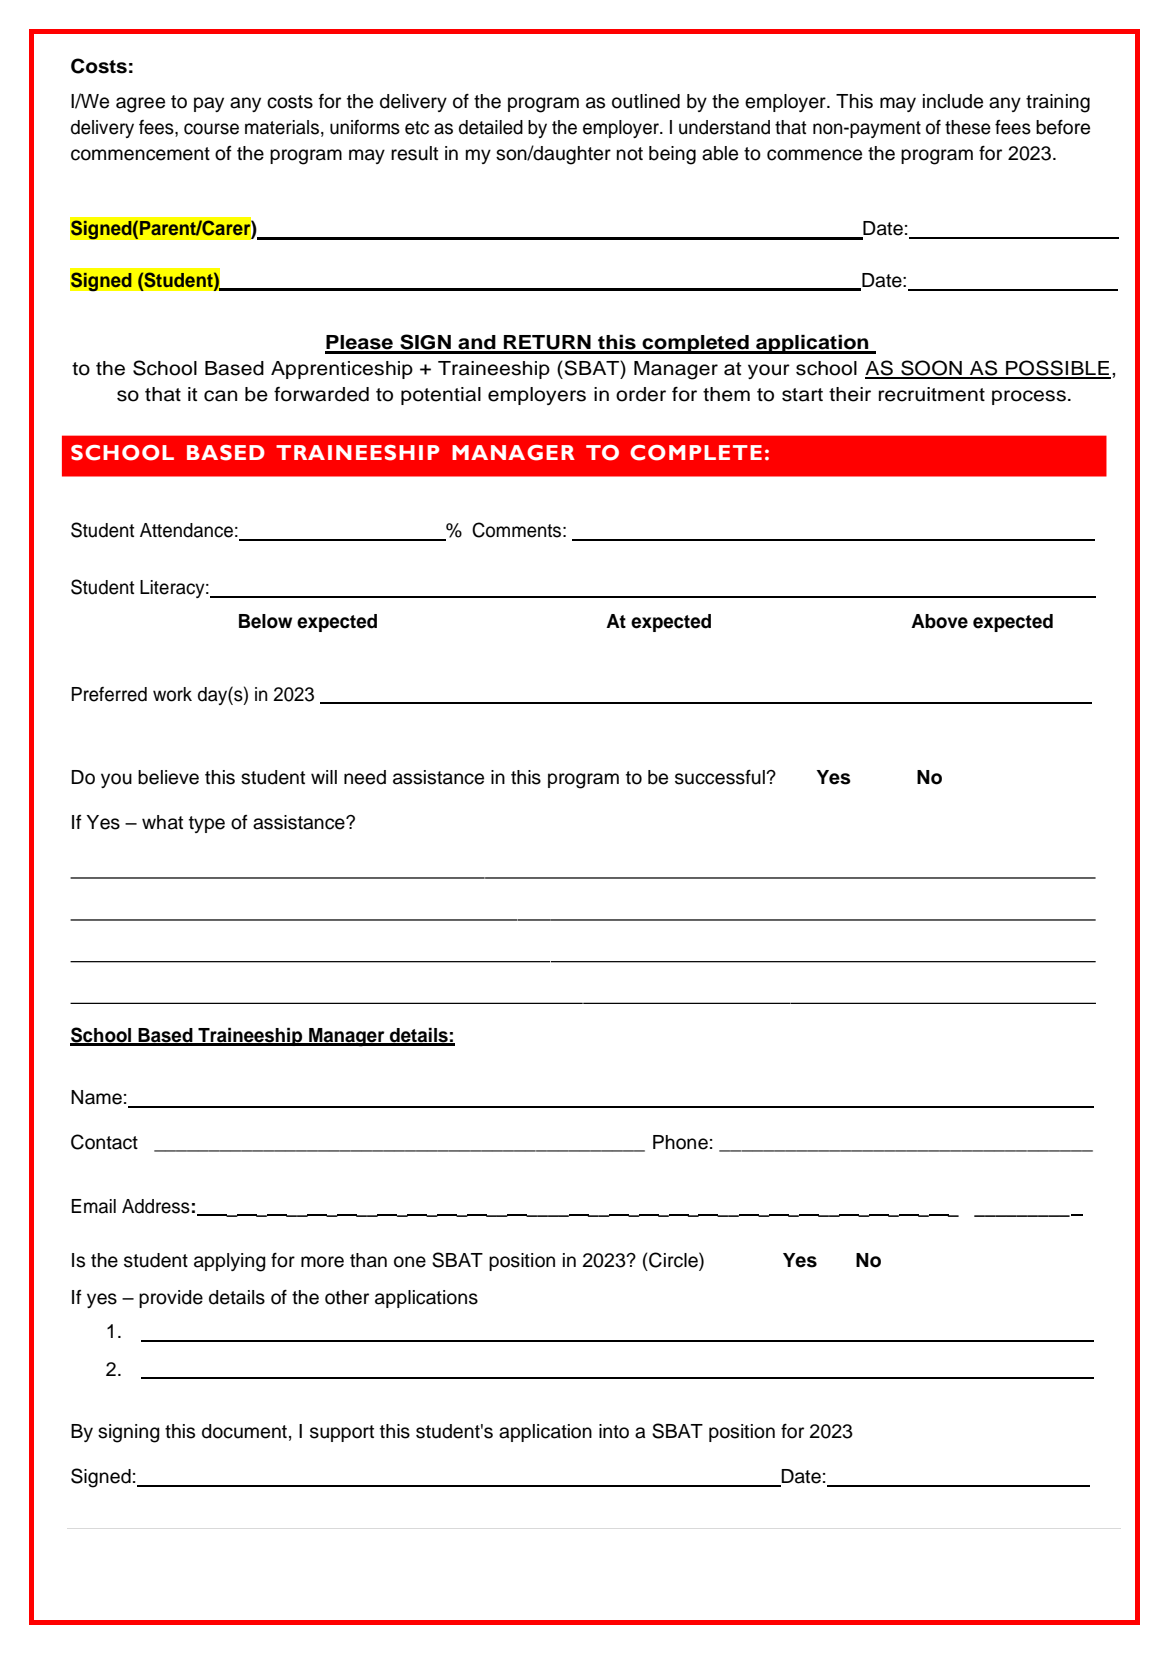 Image resolution: width=1169 pixels, height=1654 pixels. I want to click on document, so click(244, 1431).
